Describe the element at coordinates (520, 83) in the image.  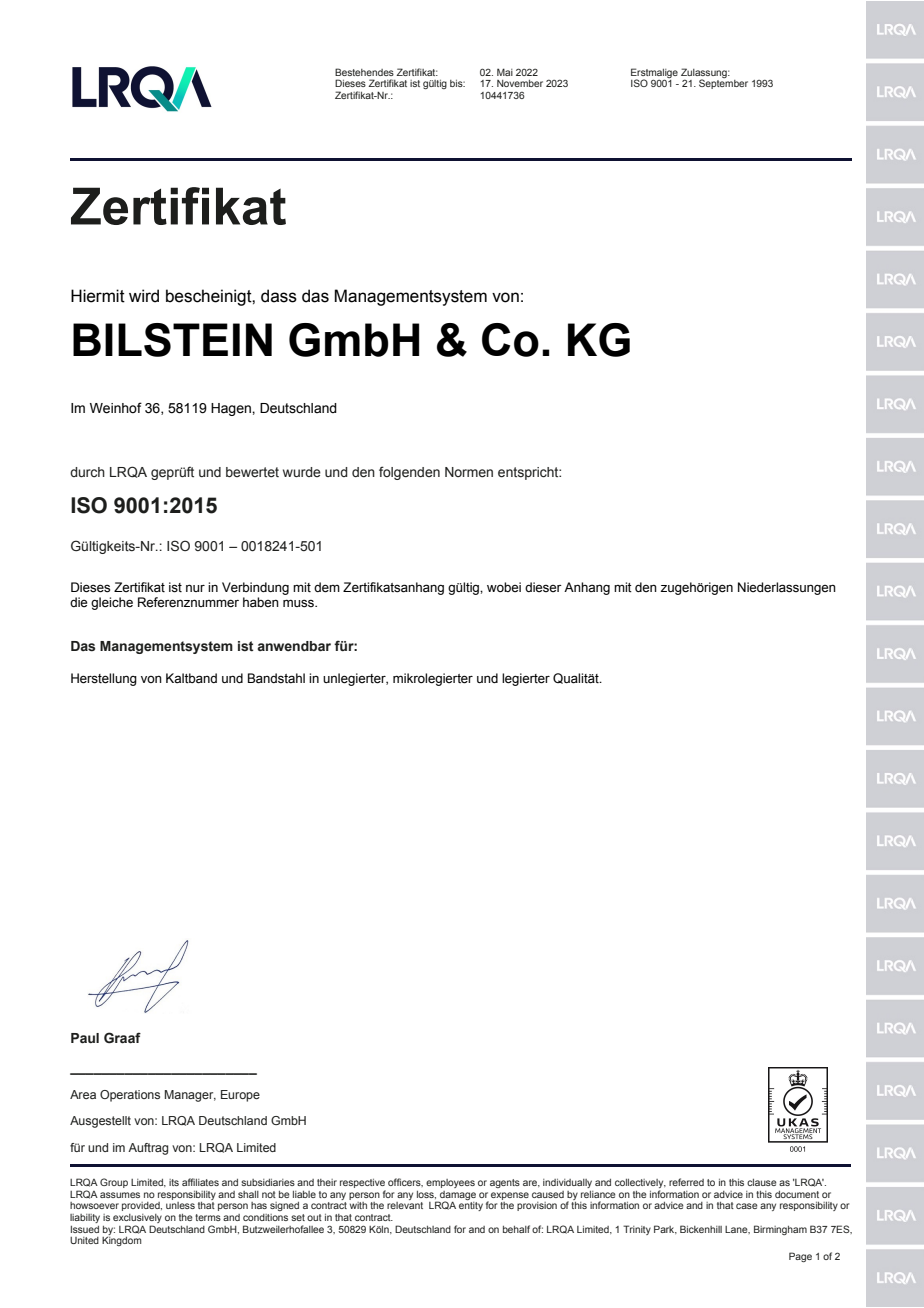
I see `November` at that location.
